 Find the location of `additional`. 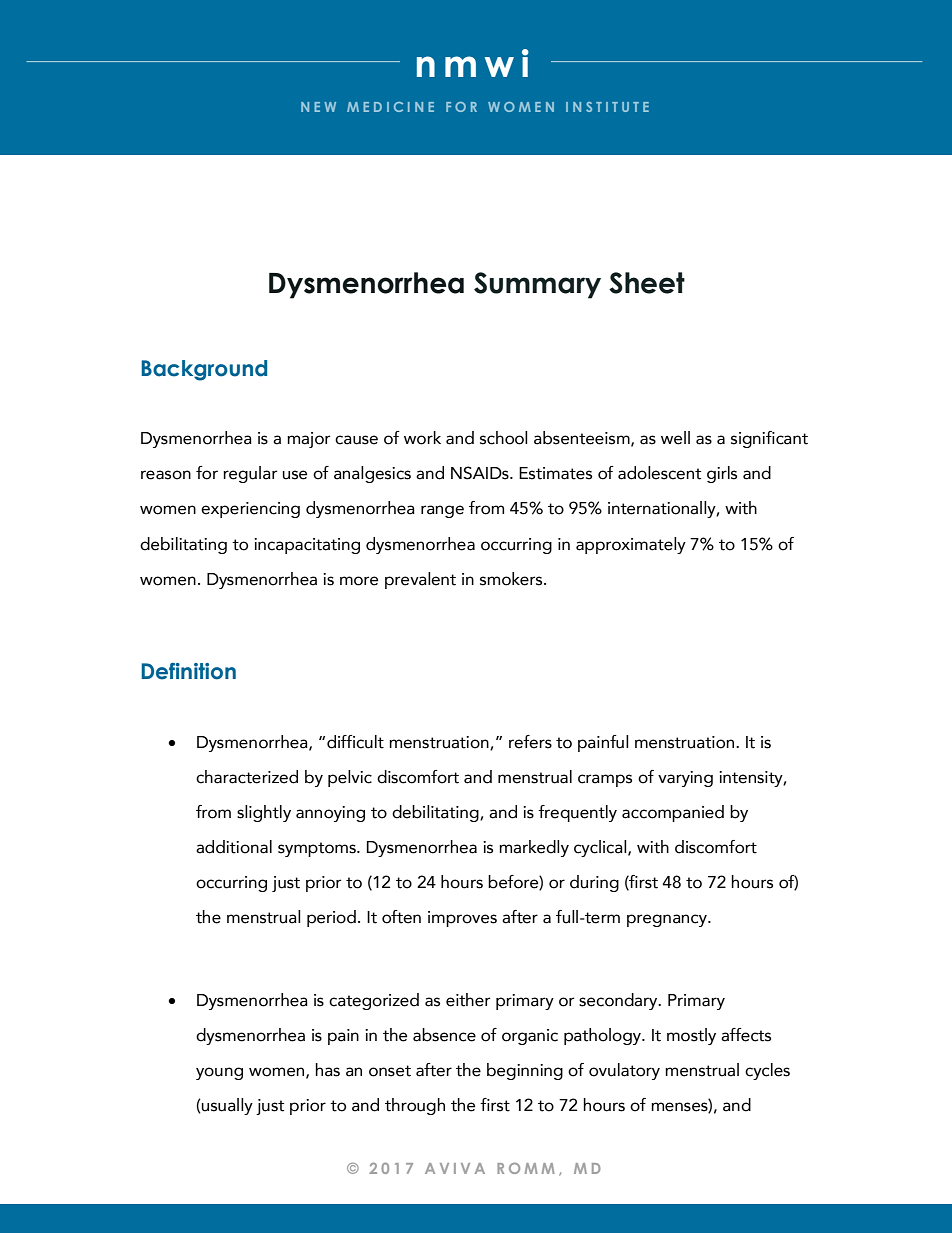

additional is located at coordinates (234, 847).
